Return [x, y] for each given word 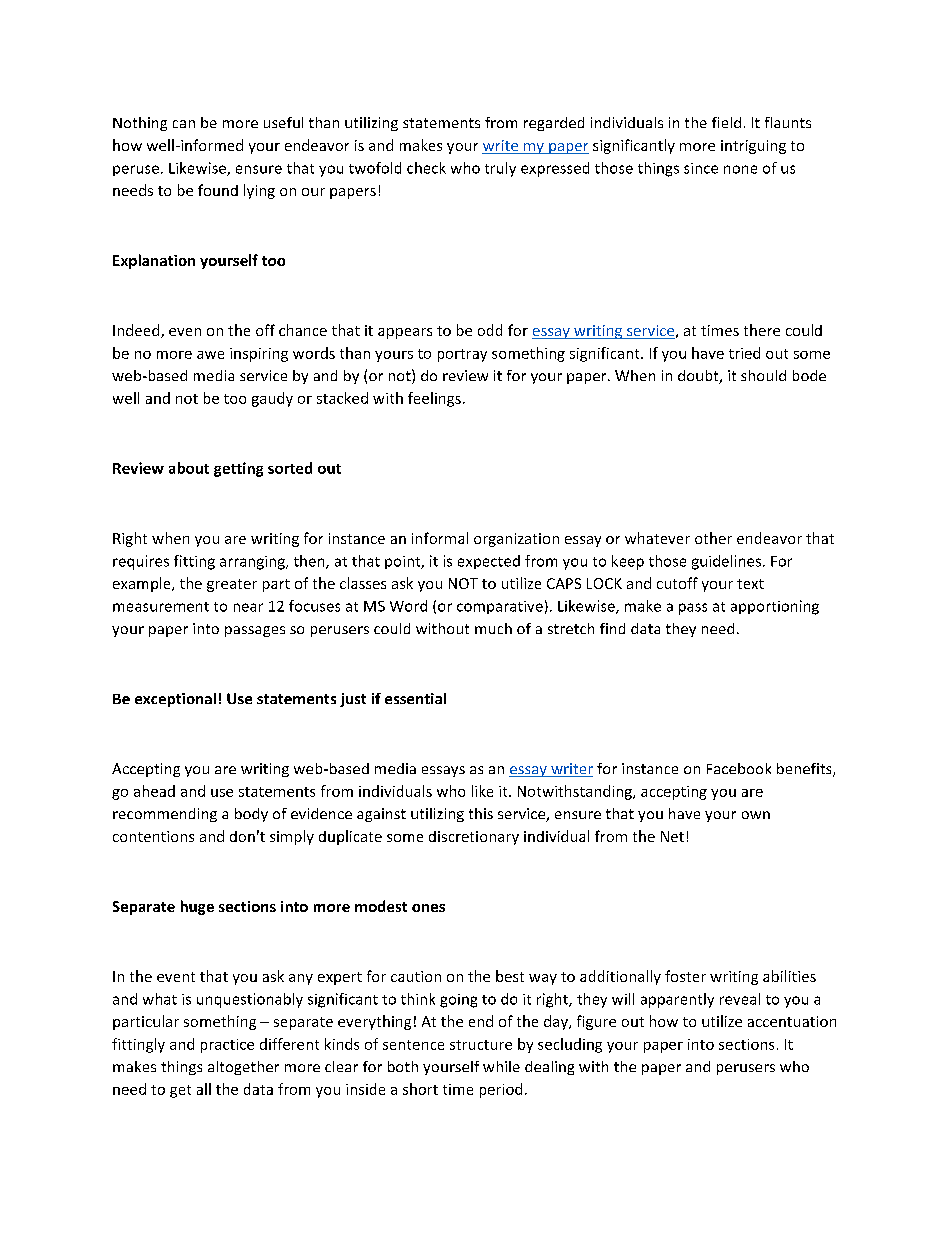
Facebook [739, 768]
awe [210, 355]
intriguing [753, 147]
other [713, 538]
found [218, 190]
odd [490, 330]
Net [672, 836]
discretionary [474, 838]
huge [197, 907]
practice [227, 1046]
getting [238, 469]
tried [744, 353]
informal [440, 538]
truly [500, 169]
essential [415, 698]
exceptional [175, 700]
